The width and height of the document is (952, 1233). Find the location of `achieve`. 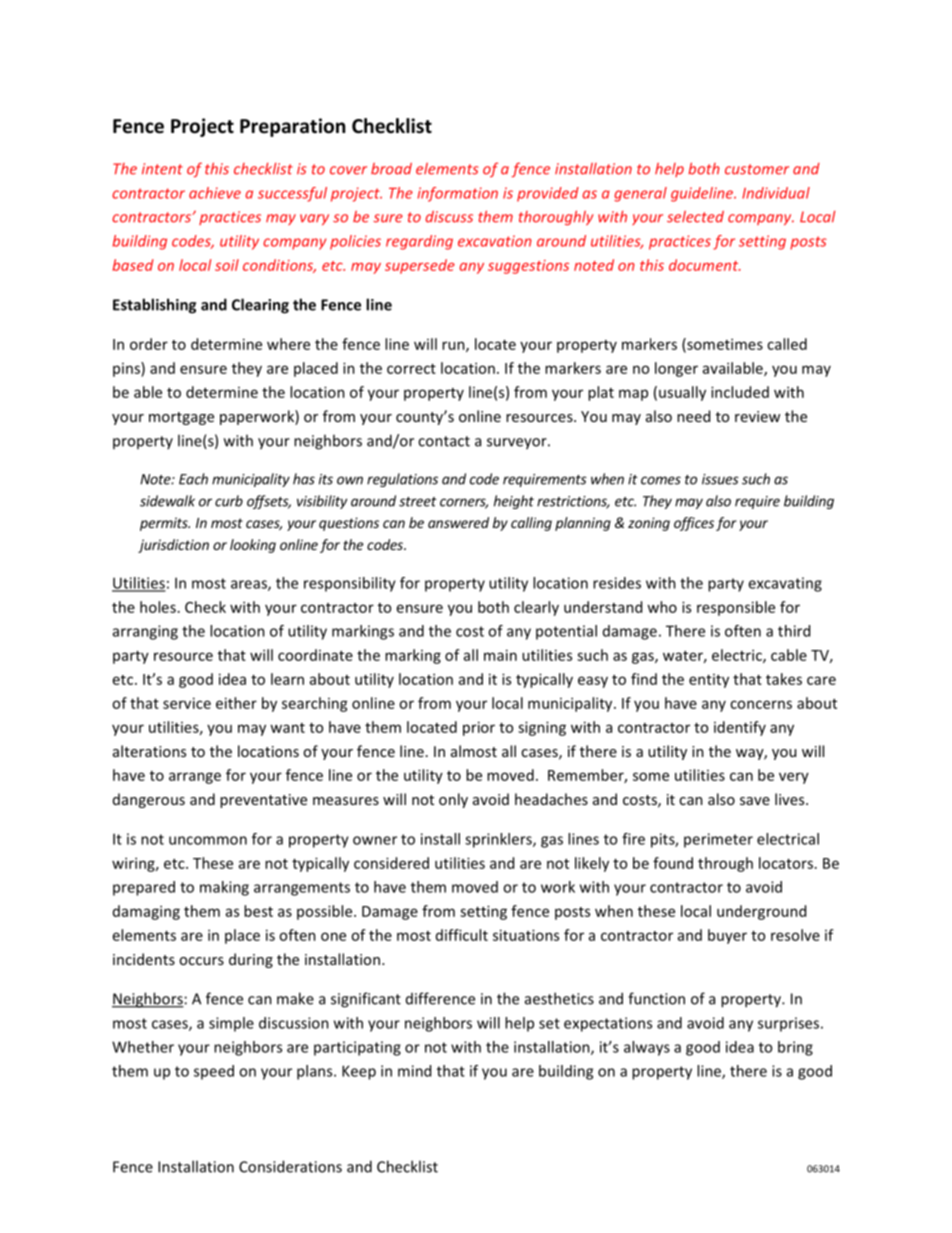

achieve is located at coordinates (215, 193).
